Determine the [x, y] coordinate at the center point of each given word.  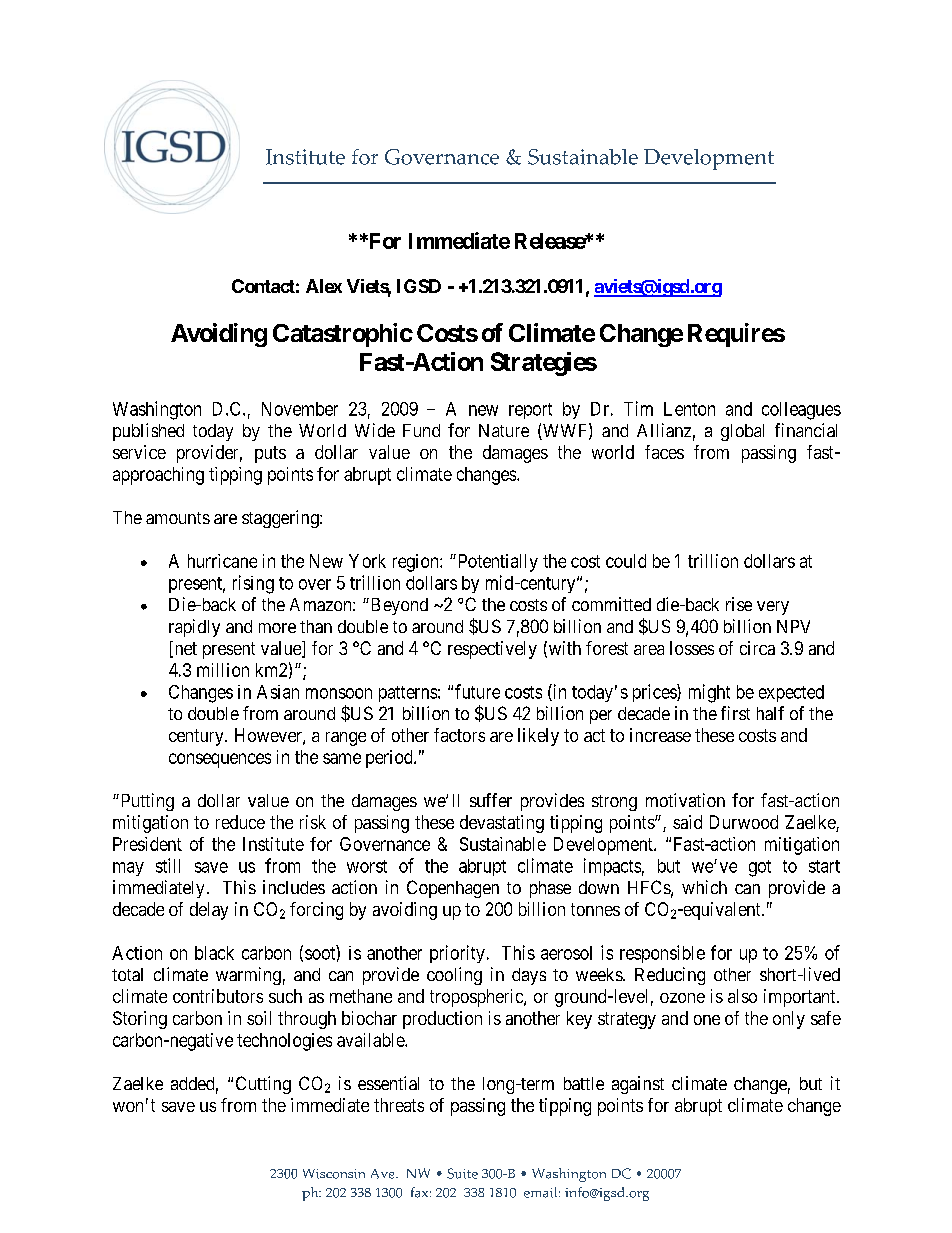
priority [457, 954]
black [214, 953]
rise [739, 604]
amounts [178, 518]
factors [459, 735]
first [735, 713]
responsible [662, 954]
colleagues [801, 411]
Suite [462, 1173]
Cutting [263, 1085]
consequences [220, 760]
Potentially [496, 563]
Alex [324, 286]
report [530, 411]
